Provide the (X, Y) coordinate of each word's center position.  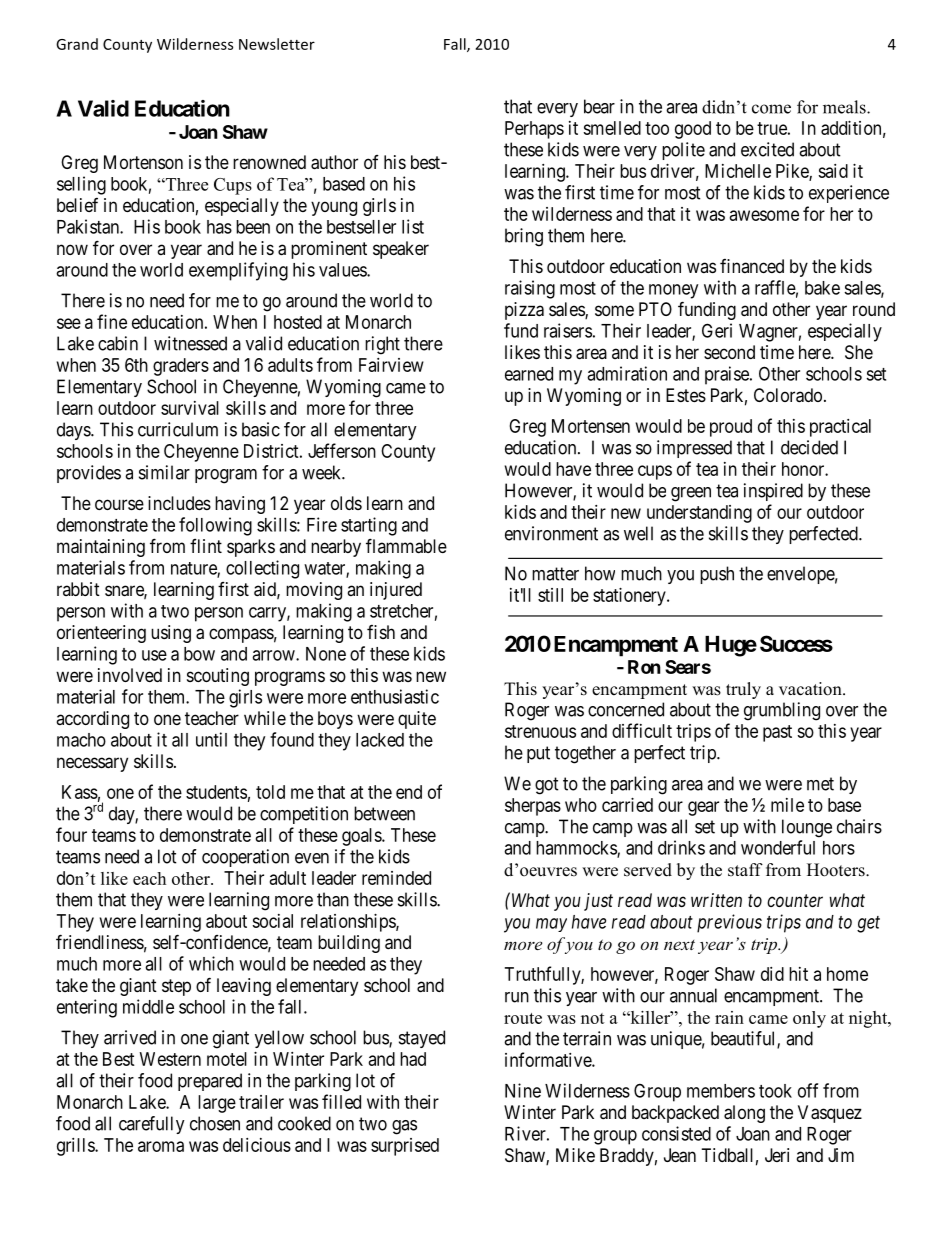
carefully (152, 1125)
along (744, 1114)
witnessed (190, 343)
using (171, 634)
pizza (524, 311)
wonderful (778, 847)
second (729, 352)
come (771, 109)
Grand (77, 44)
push (717, 575)
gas (404, 1127)
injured (396, 591)
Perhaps (534, 130)
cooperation (245, 858)
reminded (396, 878)
